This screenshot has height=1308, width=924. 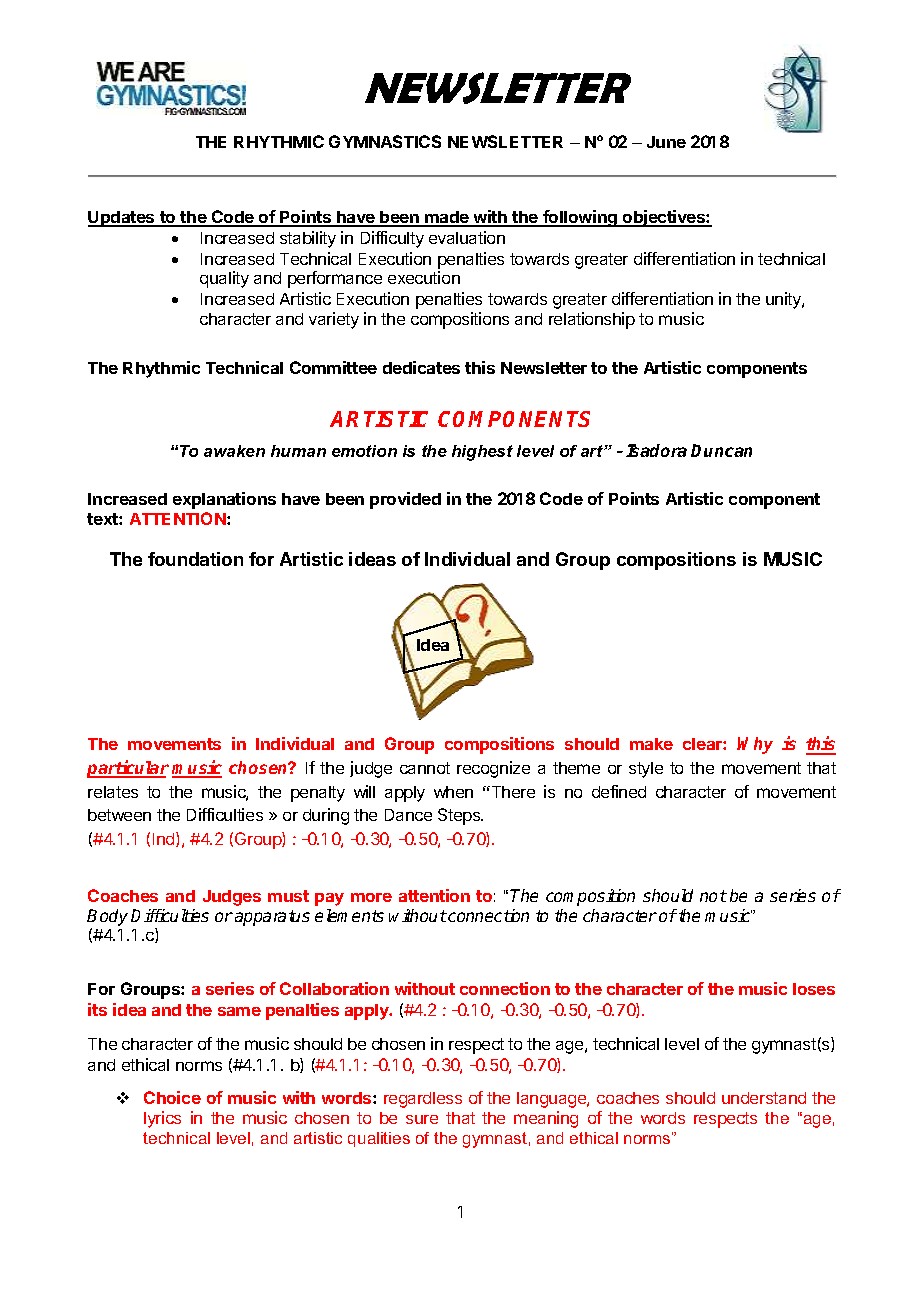 I want to click on made, so click(x=447, y=218).
